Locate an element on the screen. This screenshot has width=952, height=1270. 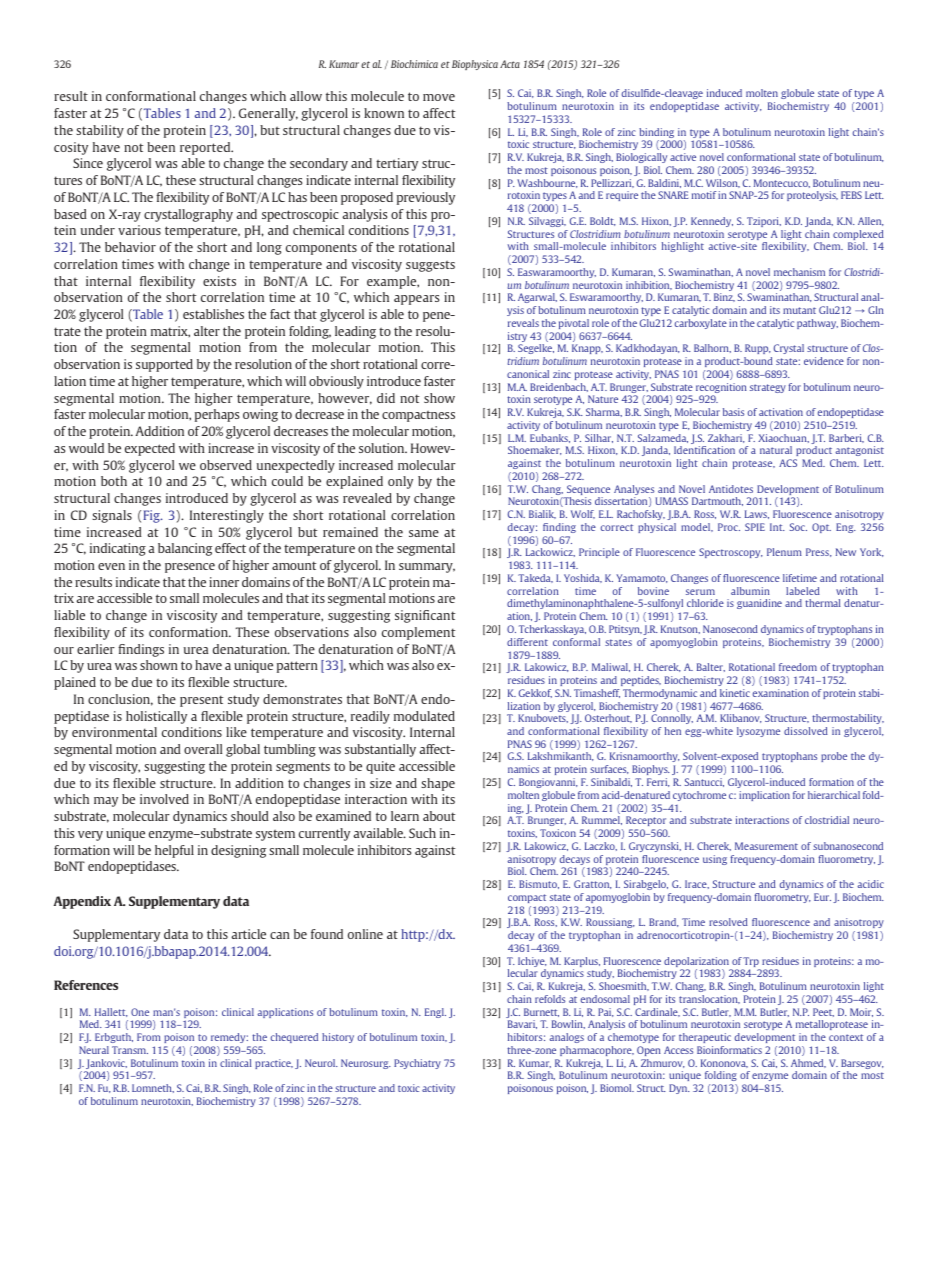
reported is located at coordinates (206, 148).
